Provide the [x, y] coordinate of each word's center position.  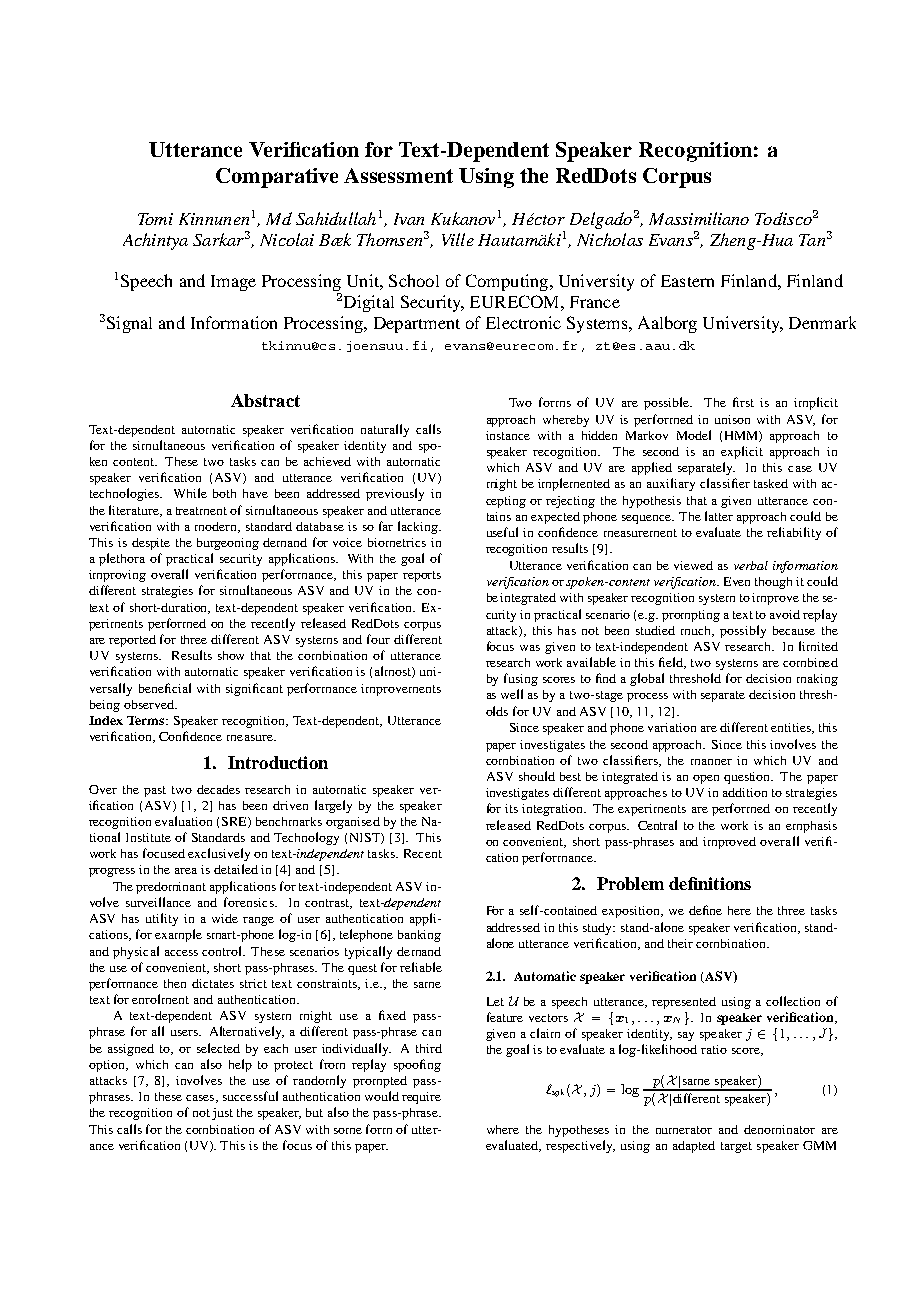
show [231, 655]
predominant [171, 888]
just [222, 1114]
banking [419, 936]
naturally [385, 430]
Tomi [155, 219]
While [190, 493]
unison [732, 419]
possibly [743, 631]
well [512, 694]
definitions [710, 883]
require [421, 1098]
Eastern [687, 281]
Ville [458, 239]
